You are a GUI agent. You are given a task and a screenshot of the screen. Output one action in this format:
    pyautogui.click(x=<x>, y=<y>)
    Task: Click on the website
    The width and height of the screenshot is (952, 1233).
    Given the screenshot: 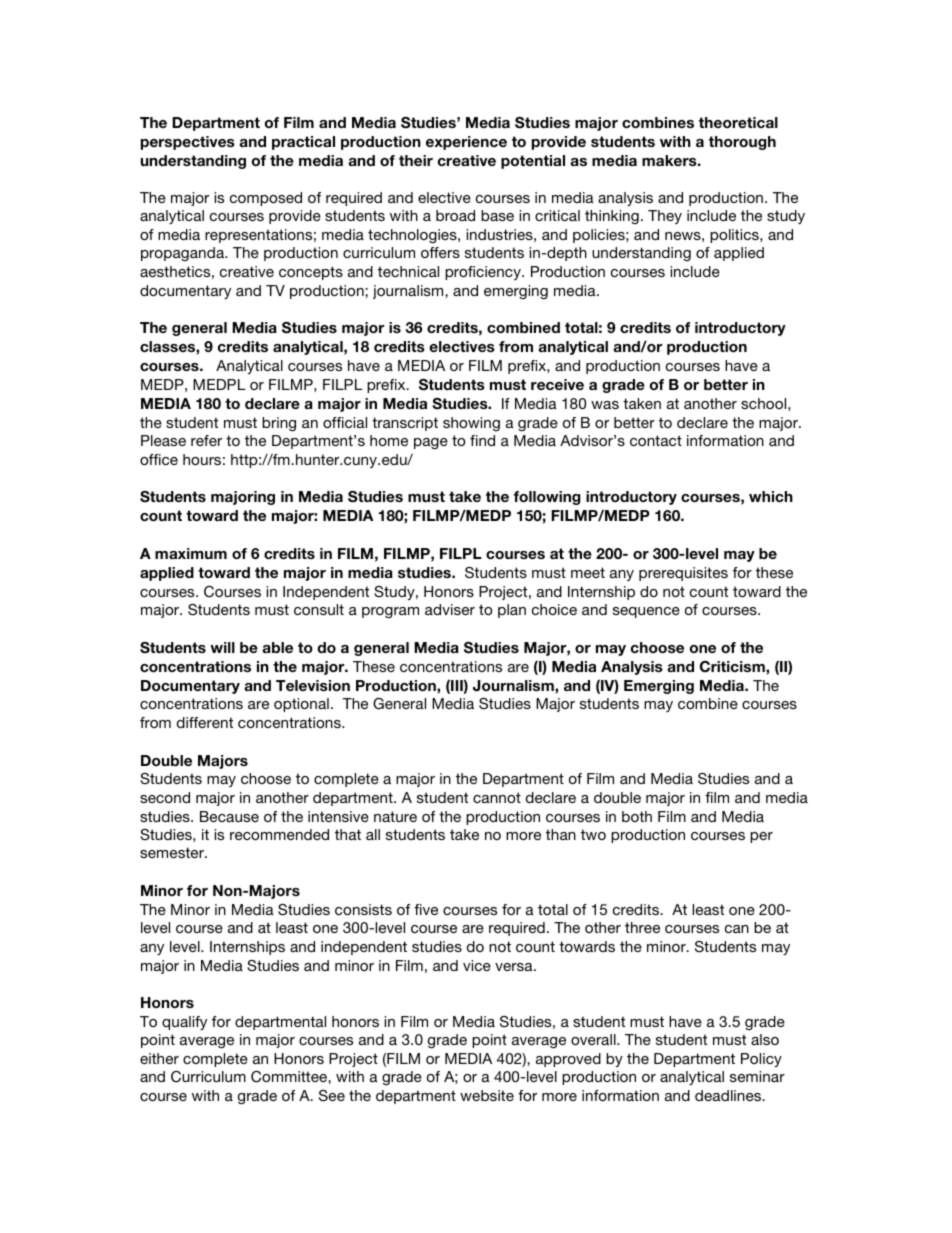 What is the action you would take?
    pyautogui.click(x=487, y=1095)
